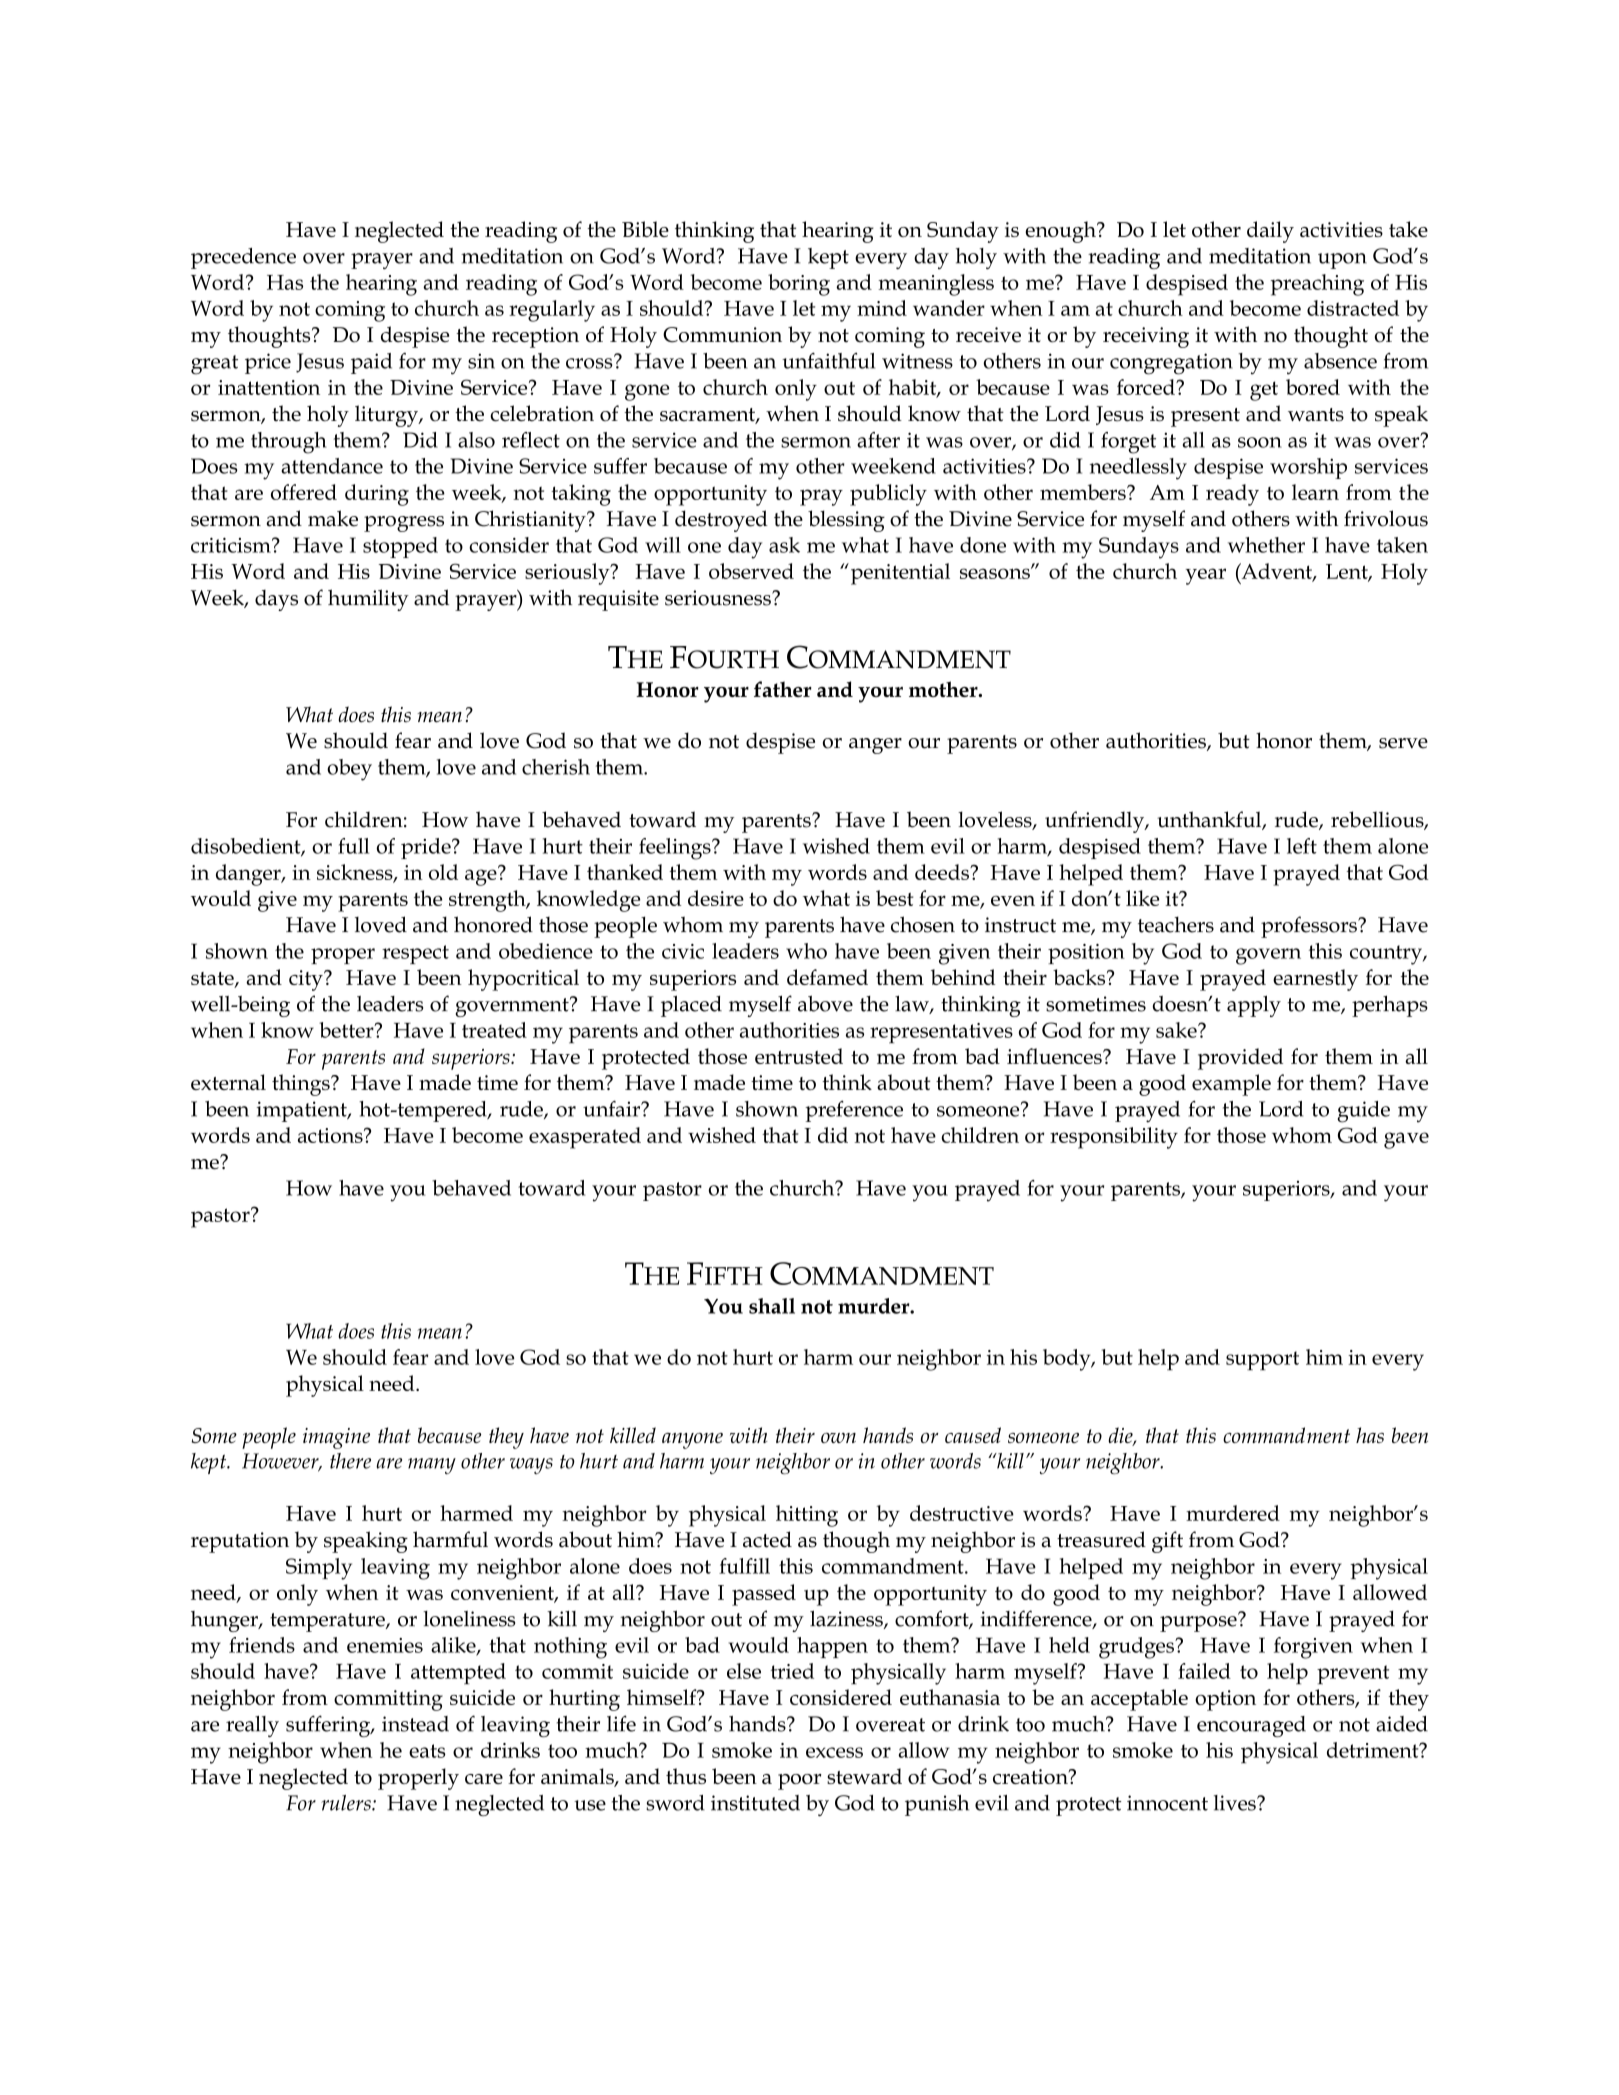 Image resolution: width=1619 pixels, height=2095 pixels. Describe the element at coordinates (1251, 1726) in the screenshot. I see `encouraged` at that location.
